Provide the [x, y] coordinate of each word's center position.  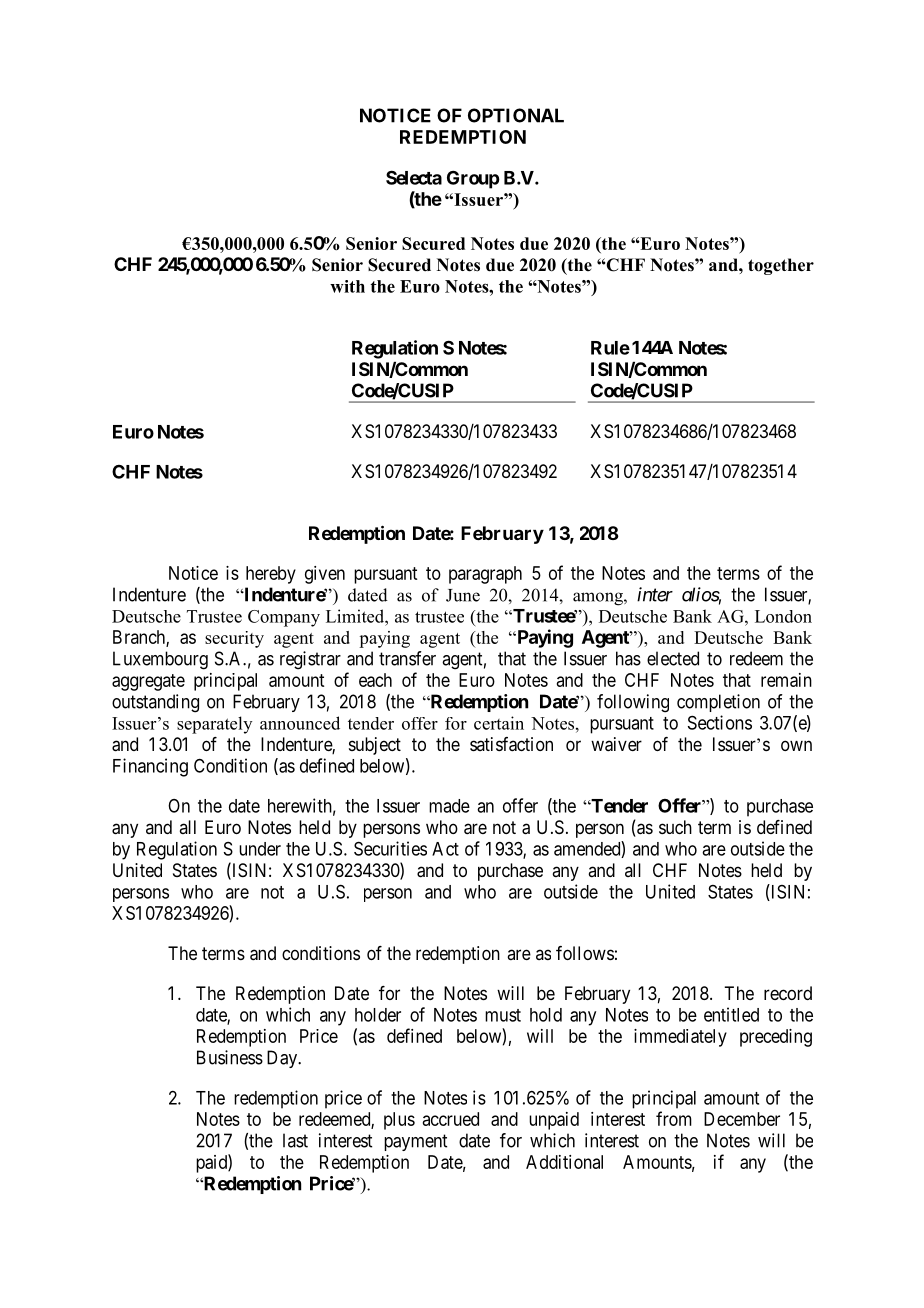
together [781, 266]
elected [673, 658]
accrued [451, 1119]
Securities [390, 848]
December [742, 1119]
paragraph [485, 575]
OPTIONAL [516, 115]
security [234, 639]
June [463, 595]
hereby [271, 575]
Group [473, 179]
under [260, 849]
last [295, 1140]
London [783, 616]
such [675, 827]
